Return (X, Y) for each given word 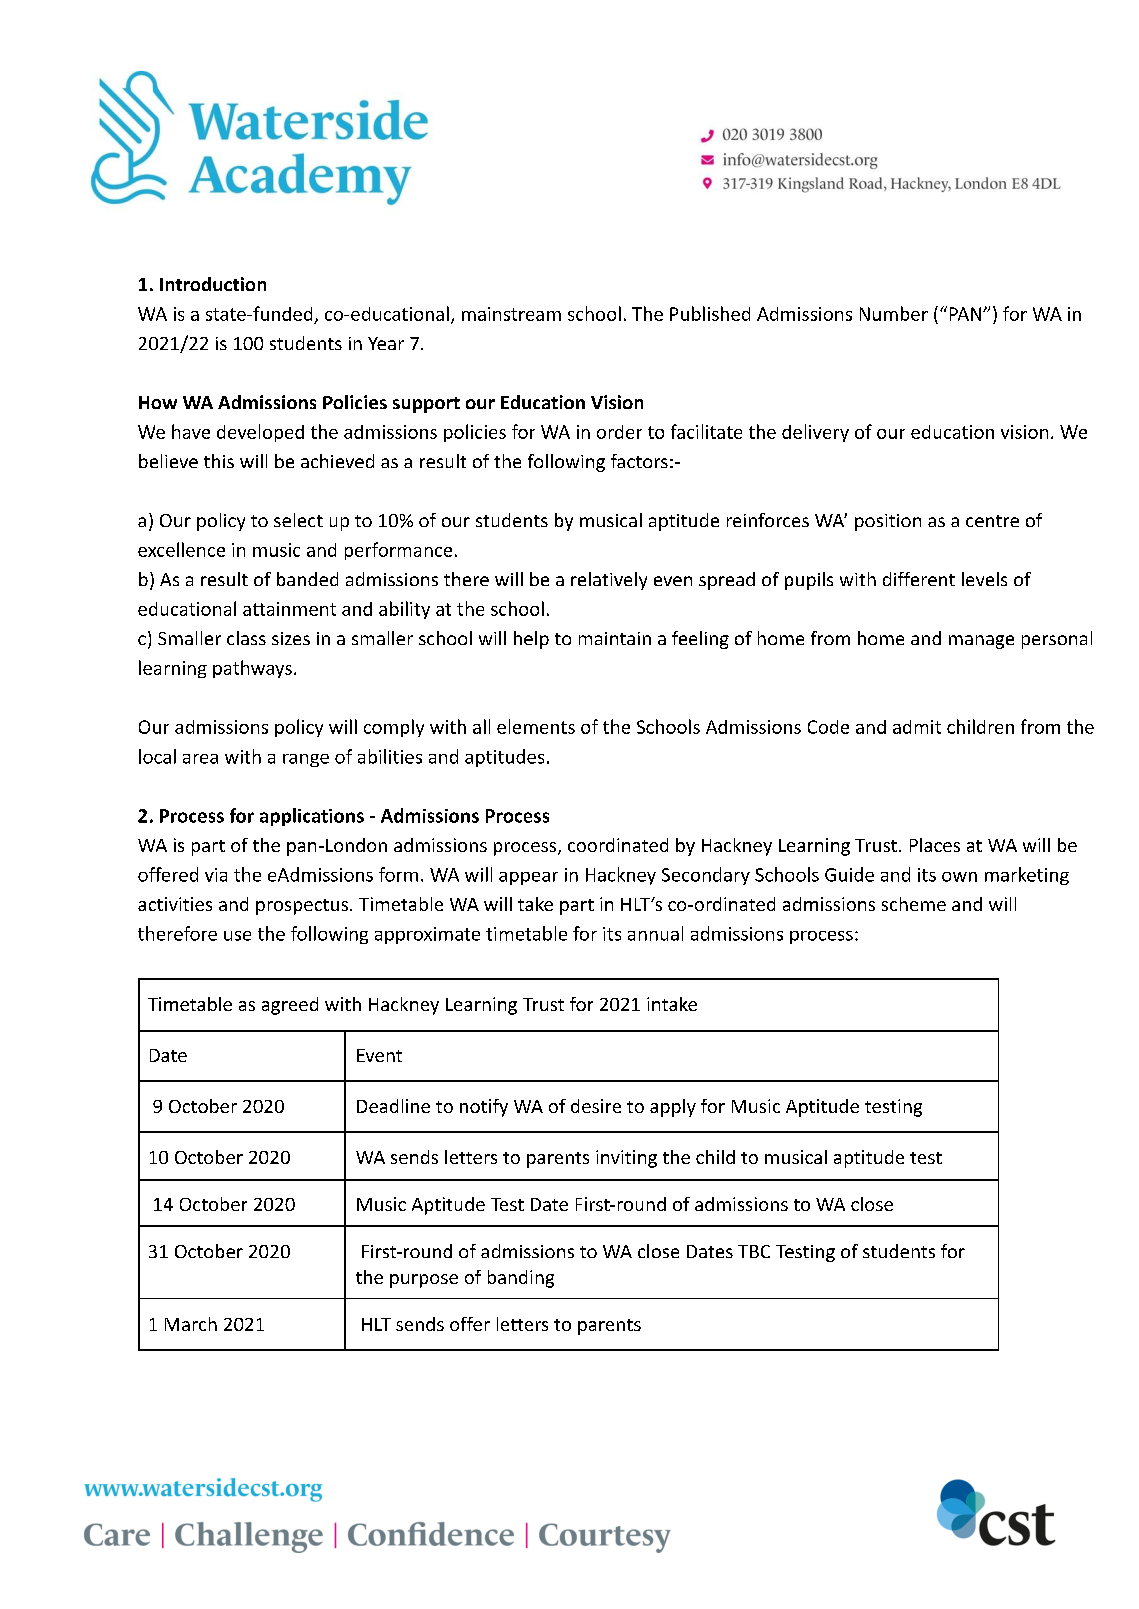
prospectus (302, 907)
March (191, 1324)
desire (596, 1106)
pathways (252, 669)
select (298, 520)
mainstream (511, 314)
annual (655, 933)
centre (992, 521)
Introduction (213, 284)
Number (894, 313)
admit (917, 727)
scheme (914, 904)
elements (536, 726)
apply (673, 1108)
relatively (609, 581)
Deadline (393, 1106)
